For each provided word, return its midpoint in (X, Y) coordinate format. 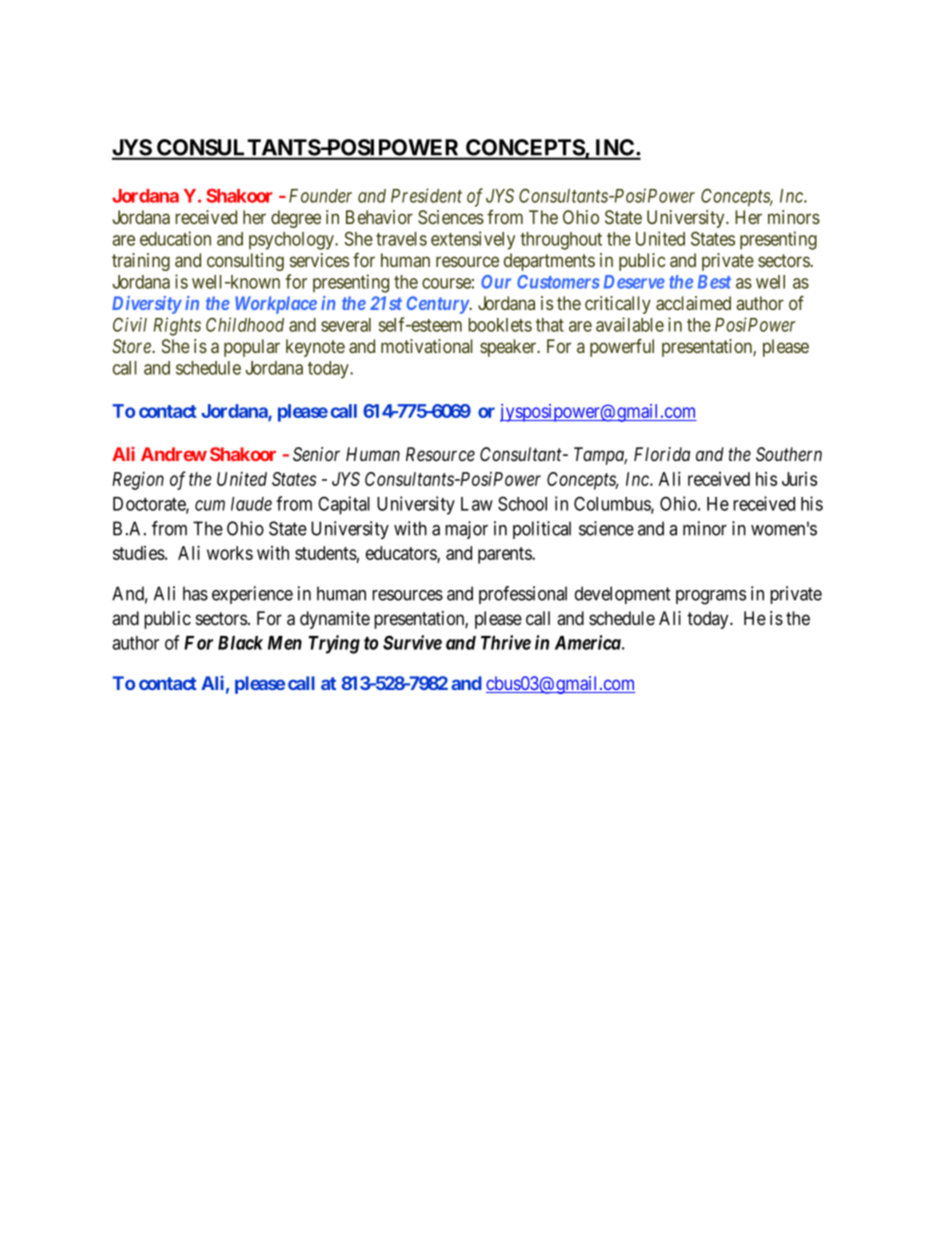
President (426, 195)
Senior (316, 454)
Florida (662, 454)
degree (296, 219)
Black (240, 643)
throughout (561, 241)
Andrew (174, 454)
